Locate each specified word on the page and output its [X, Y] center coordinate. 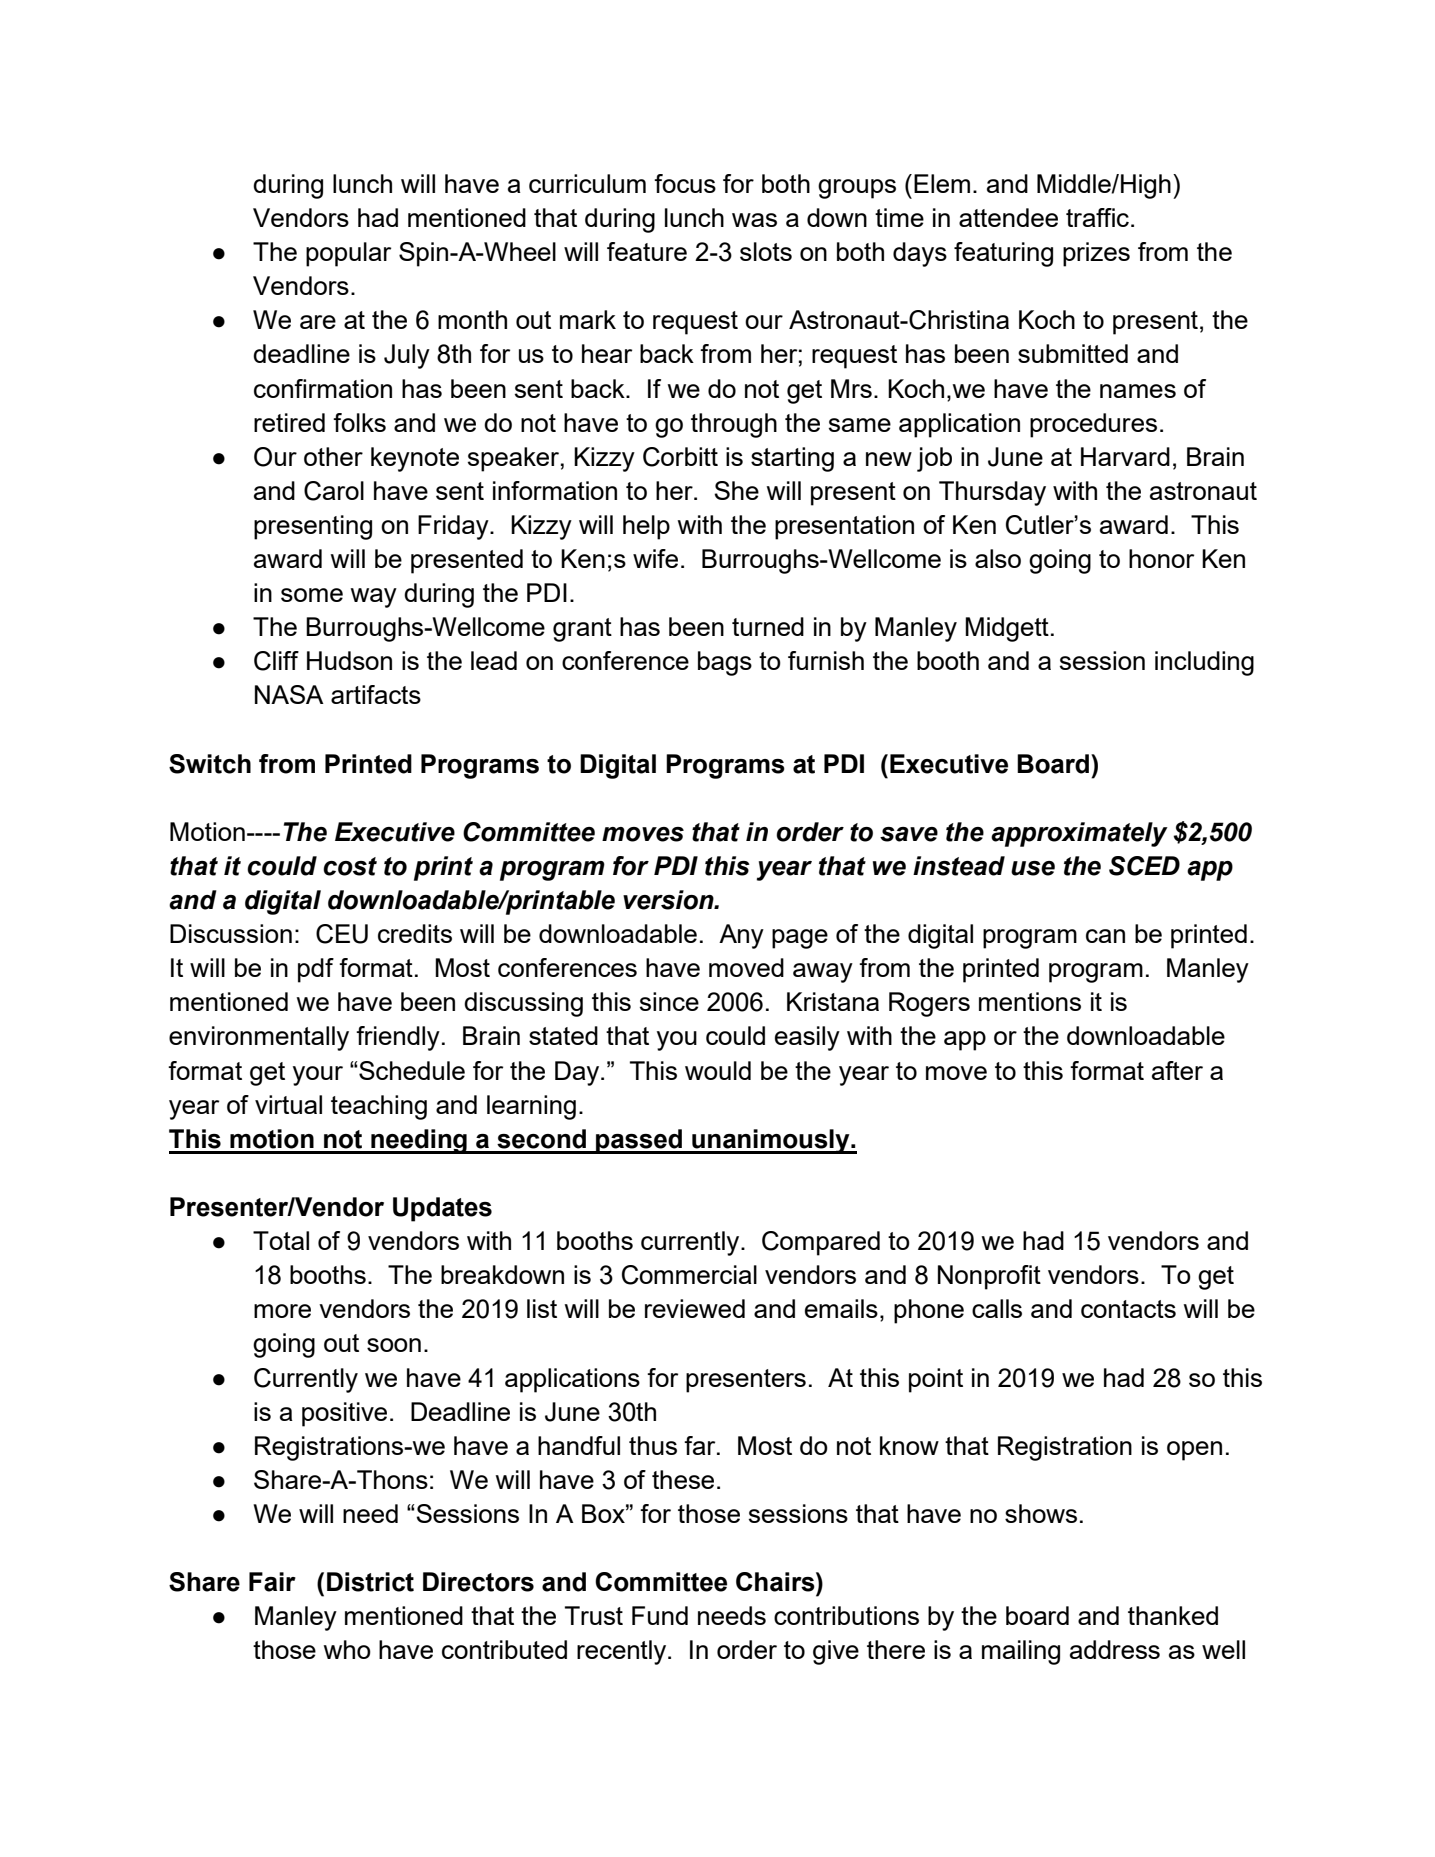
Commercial [689, 1275]
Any [741, 936]
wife [655, 558]
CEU [342, 934]
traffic [1099, 217]
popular [348, 254]
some [312, 595]
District [370, 1582]
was [754, 220]
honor [1161, 558]
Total [281, 1240]
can [1105, 936]
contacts [1128, 1309]
